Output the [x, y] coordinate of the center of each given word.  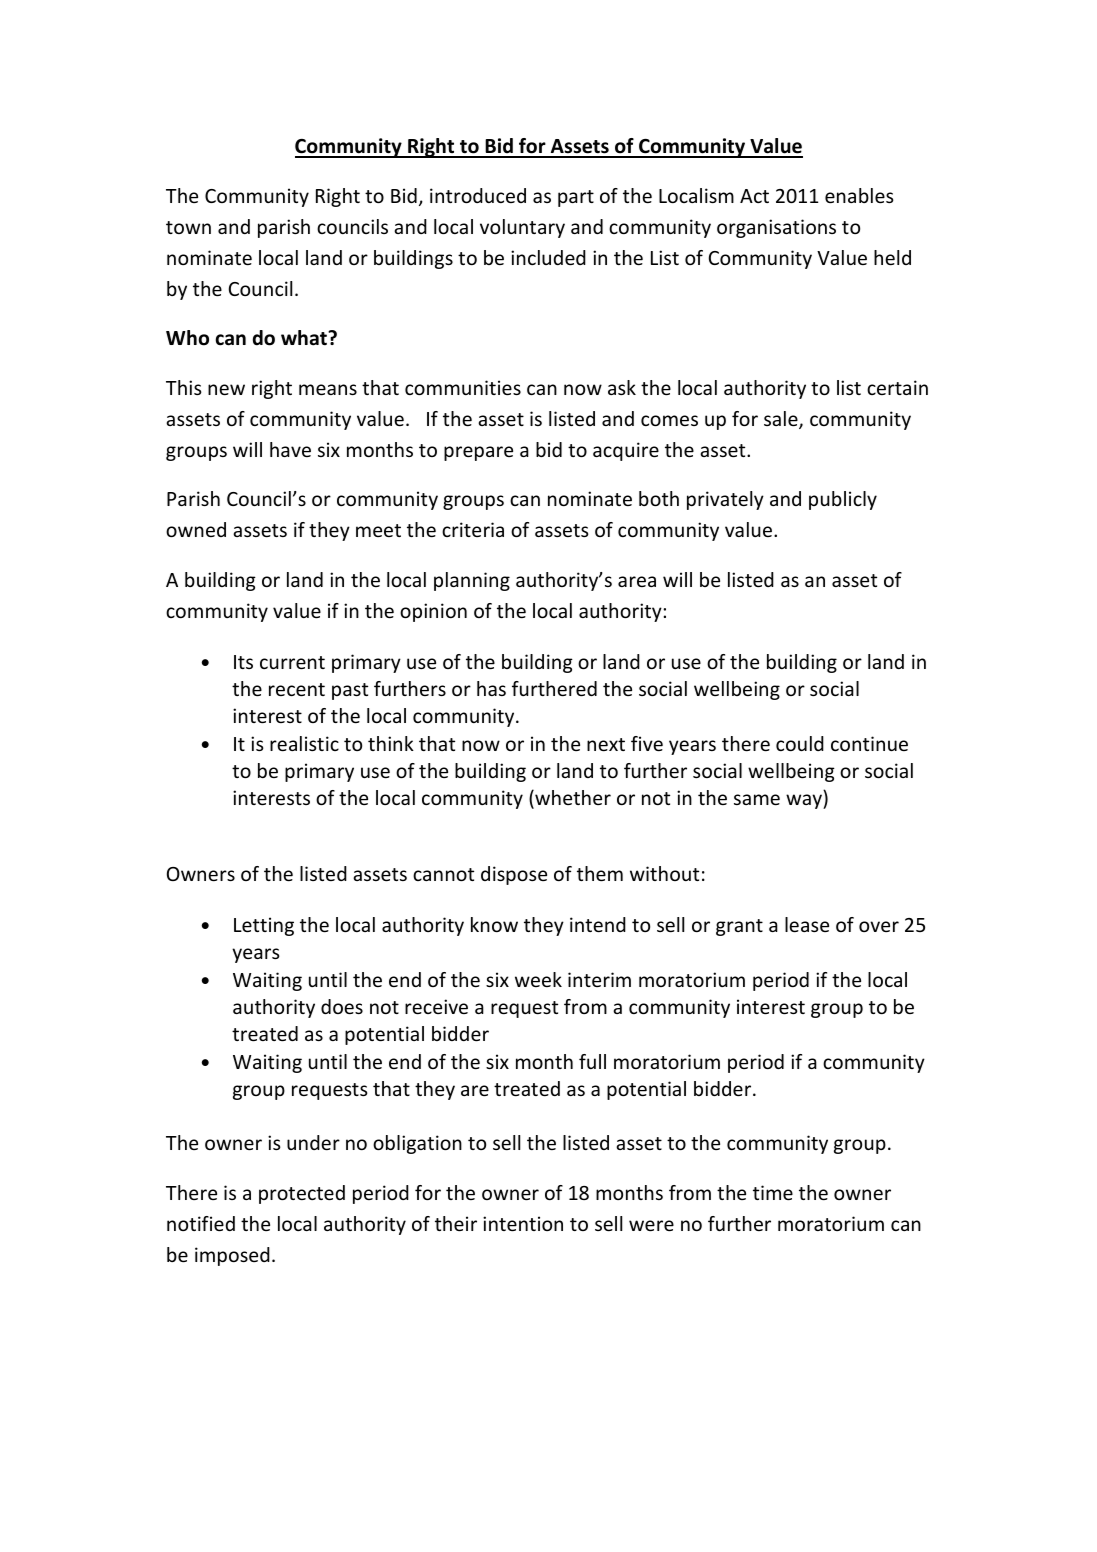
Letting [264, 926]
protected [302, 1194]
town [188, 227]
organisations [776, 228]
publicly [843, 500]
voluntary [522, 228]
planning [472, 581]
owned [196, 529]
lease [807, 924]
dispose [514, 875]
